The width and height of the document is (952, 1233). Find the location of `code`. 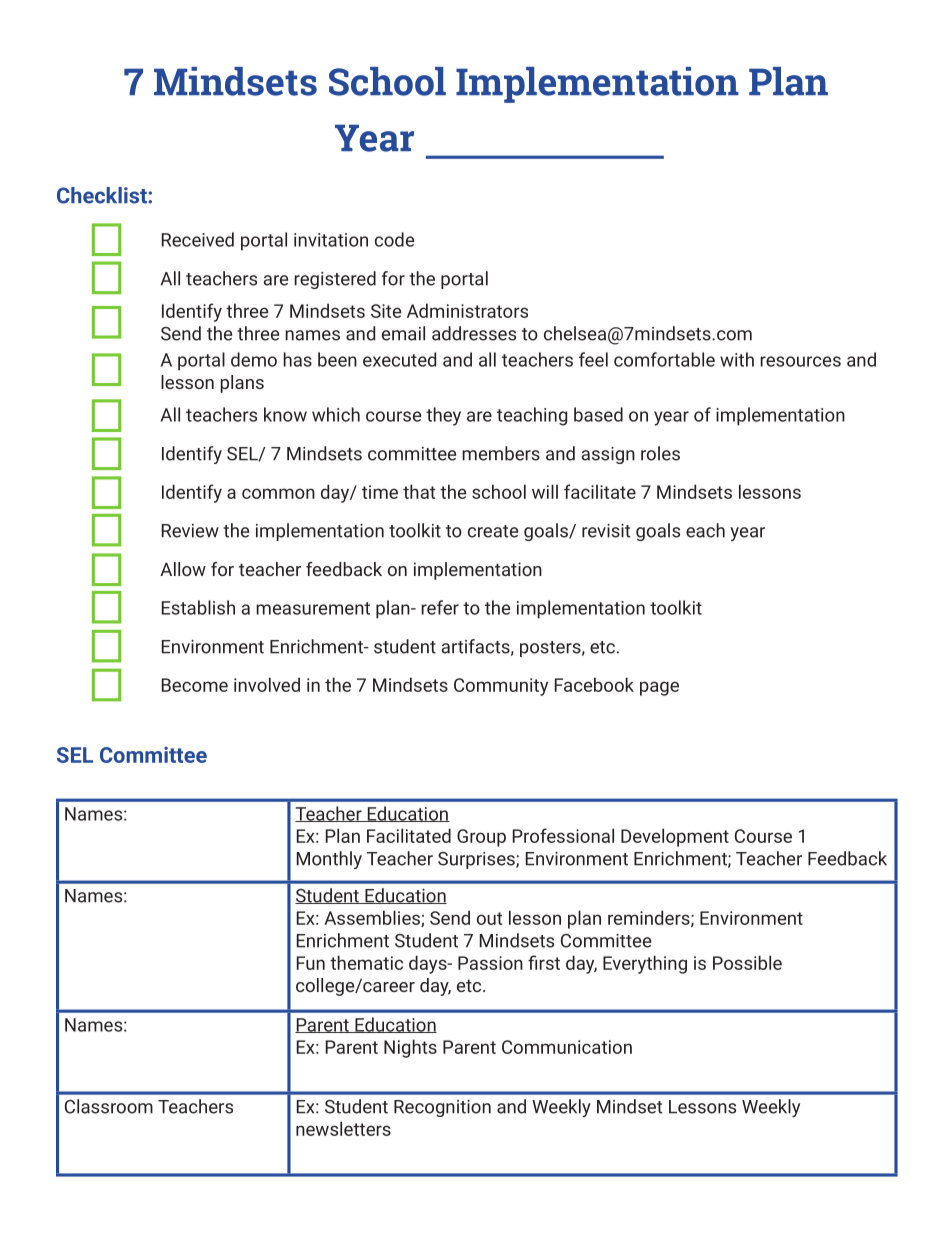

code is located at coordinates (394, 239).
